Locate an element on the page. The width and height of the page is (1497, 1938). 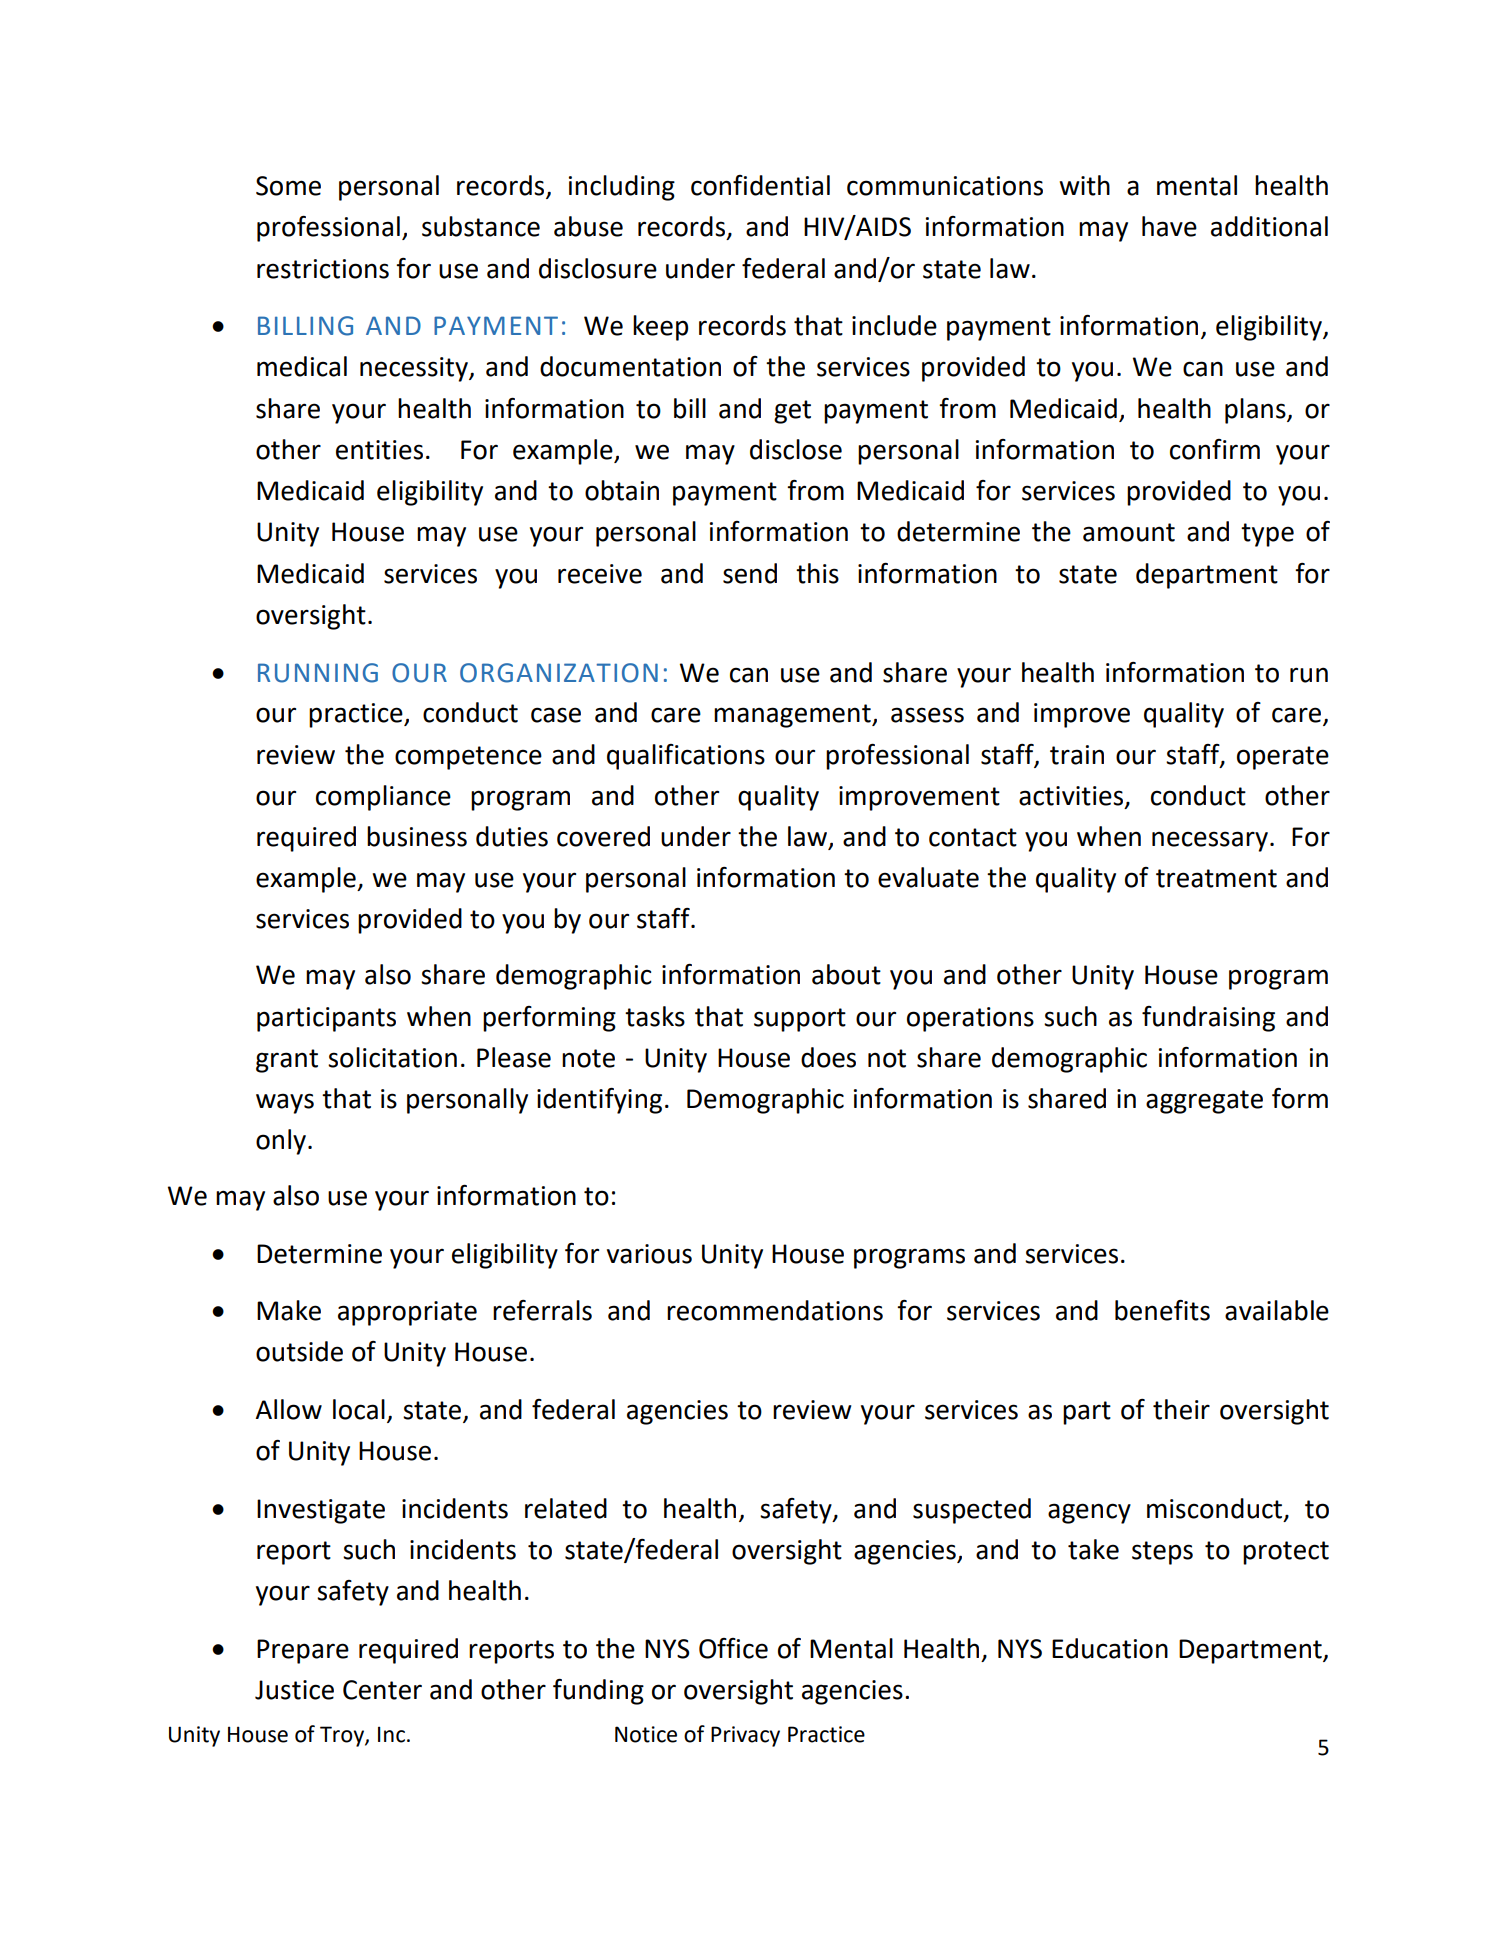
substance is located at coordinates (481, 226).
